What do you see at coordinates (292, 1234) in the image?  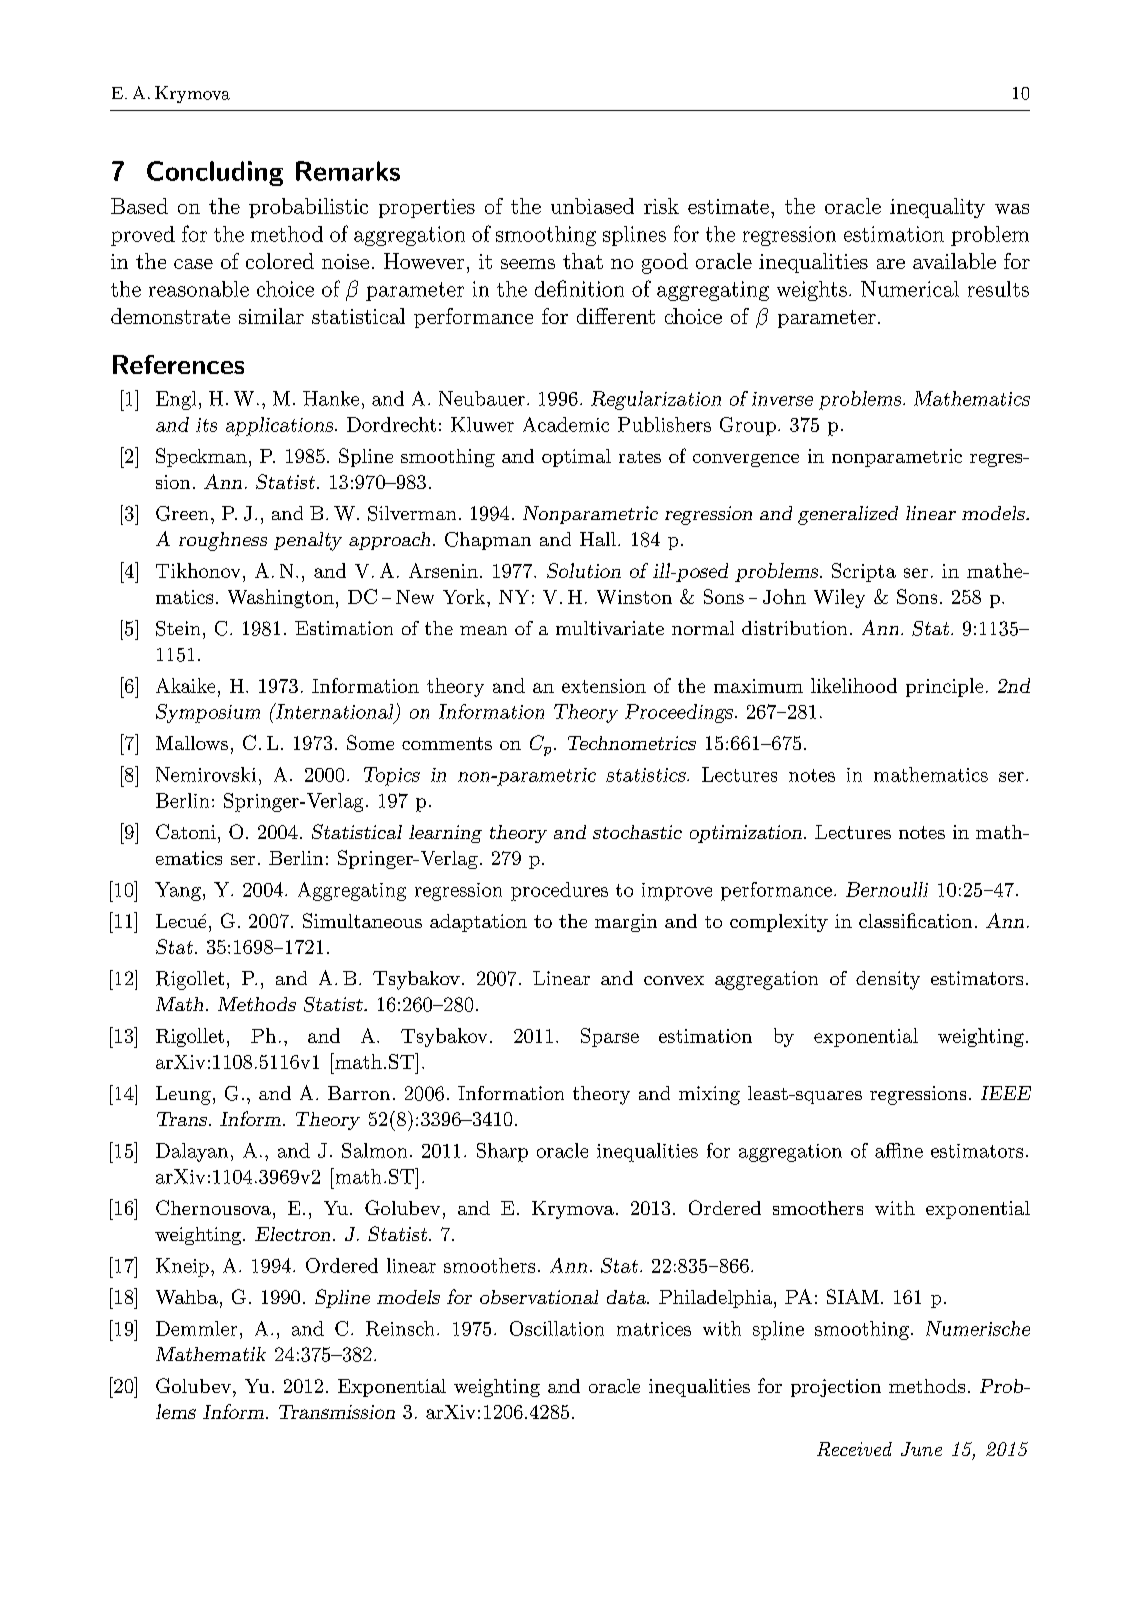 I see `Electron` at bounding box center [292, 1234].
